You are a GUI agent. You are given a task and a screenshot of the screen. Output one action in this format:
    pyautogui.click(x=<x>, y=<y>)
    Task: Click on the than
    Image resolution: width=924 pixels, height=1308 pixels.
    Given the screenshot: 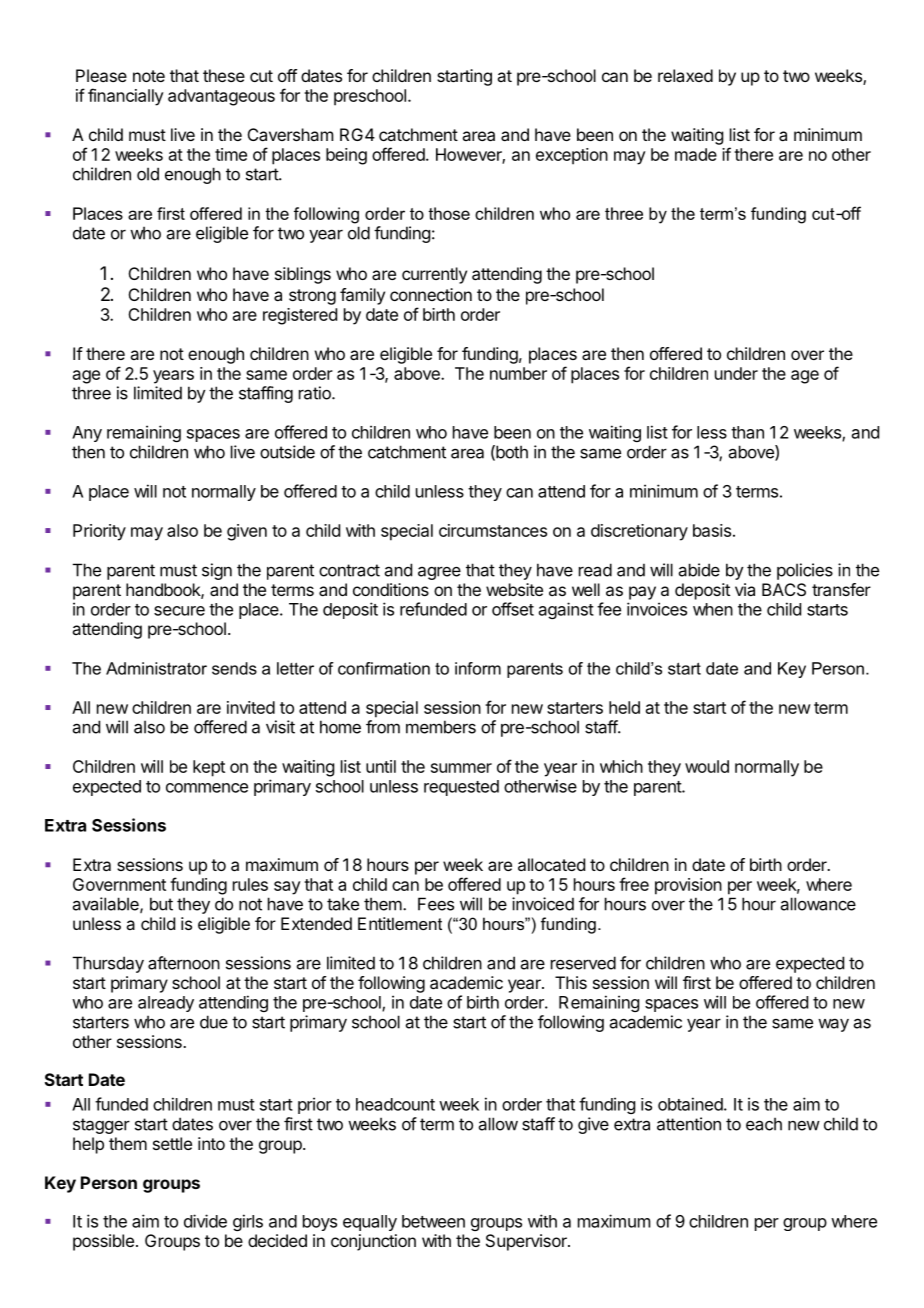 What is the action you would take?
    pyautogui.click(x=747, y=432)
